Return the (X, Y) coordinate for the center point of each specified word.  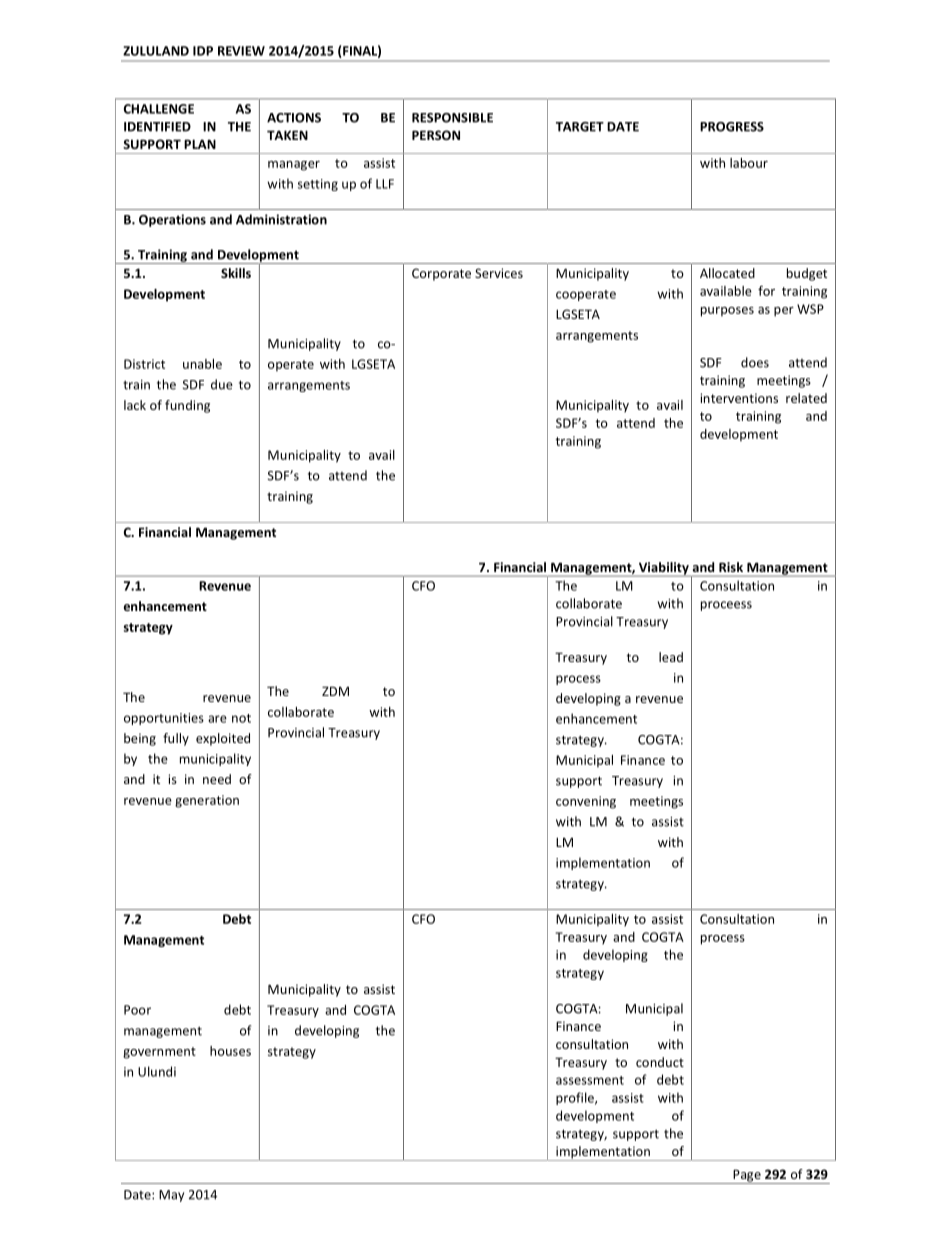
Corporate (441, 274)
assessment (590, 1080)
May (171, 1196)
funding (187, 406)
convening (586, 802)
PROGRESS (732, 127)
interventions (739, 398)
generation (207, 801)
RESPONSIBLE (452, 118)
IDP (203, 51)
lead (671, 657)
